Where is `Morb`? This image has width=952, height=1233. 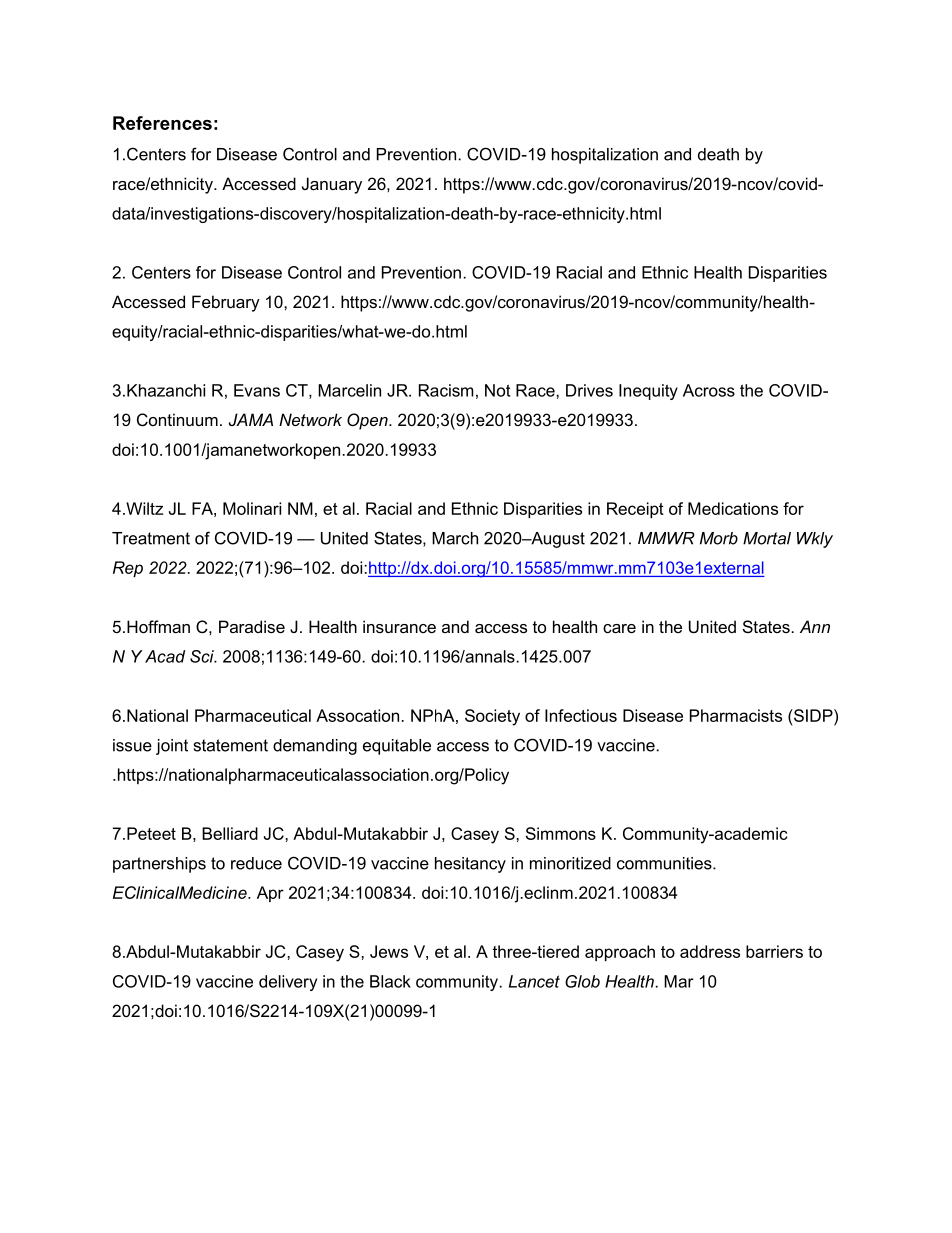 Morb is located at coordinates (719, 538).
